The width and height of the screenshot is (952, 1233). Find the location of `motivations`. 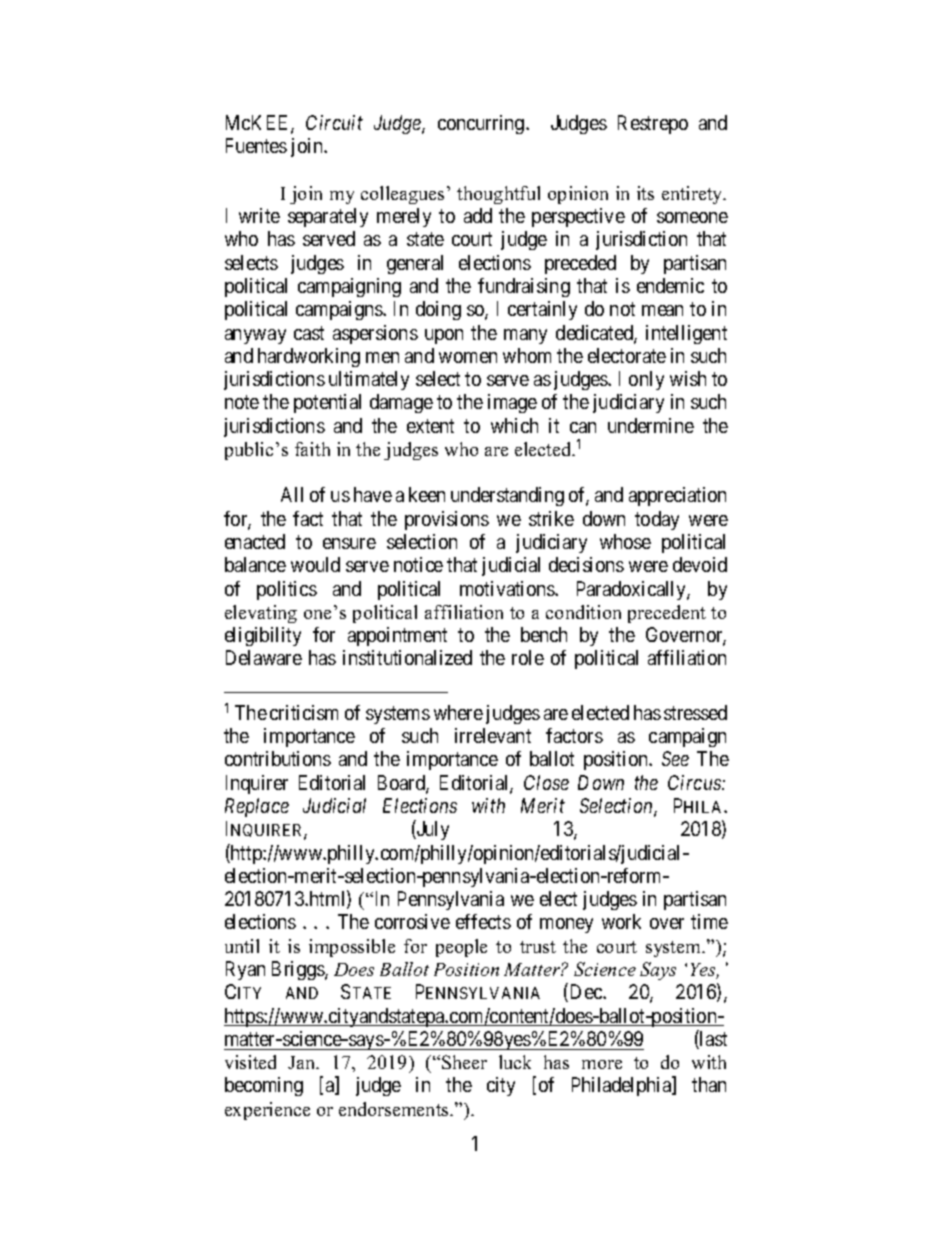

motivations is located at coordinates (508, 588).
